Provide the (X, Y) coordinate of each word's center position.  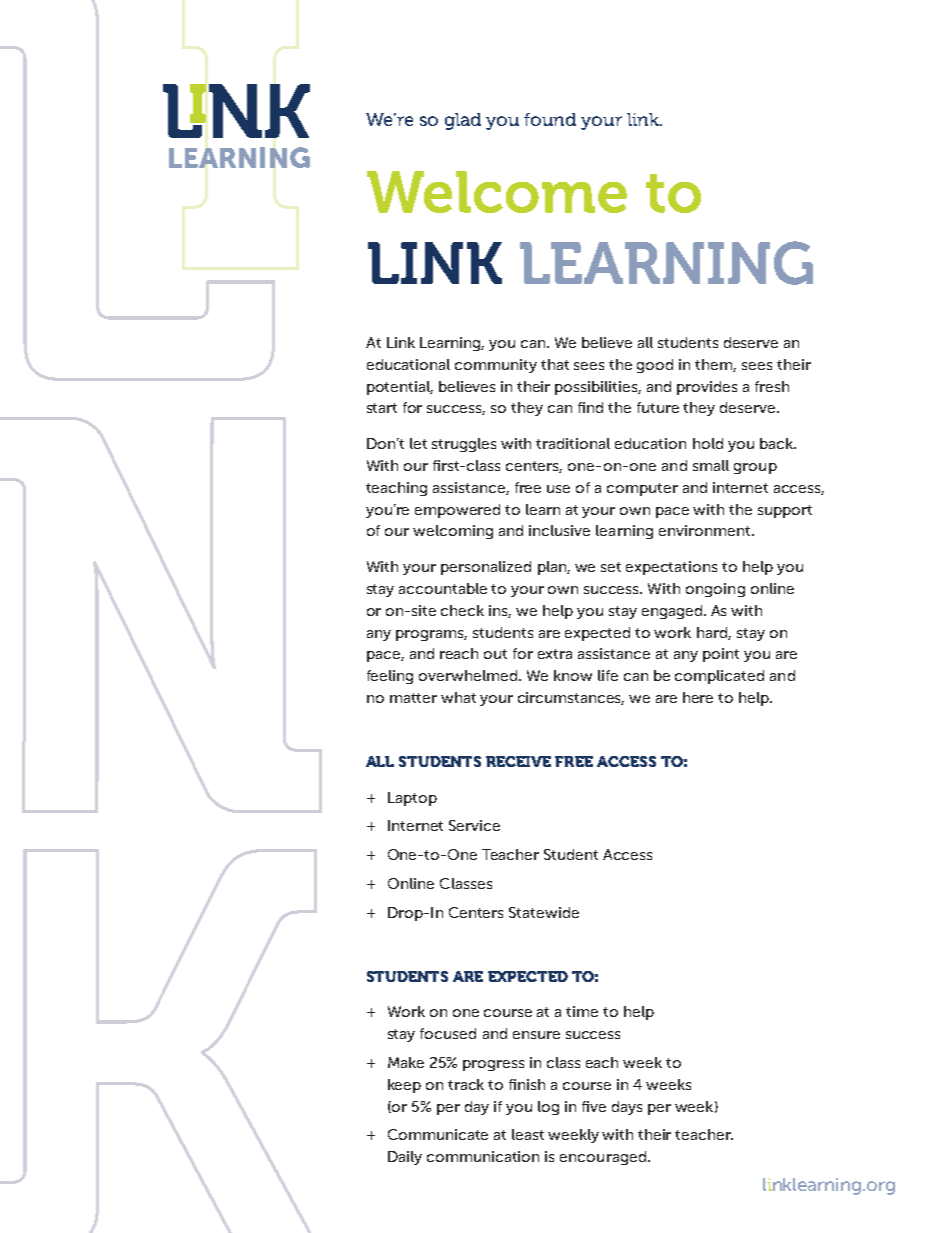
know (573, 675)
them (715, 365)
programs (431, 635)
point (721, 655)
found (550, 119)
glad (463, 121)
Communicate (438, 1134)
